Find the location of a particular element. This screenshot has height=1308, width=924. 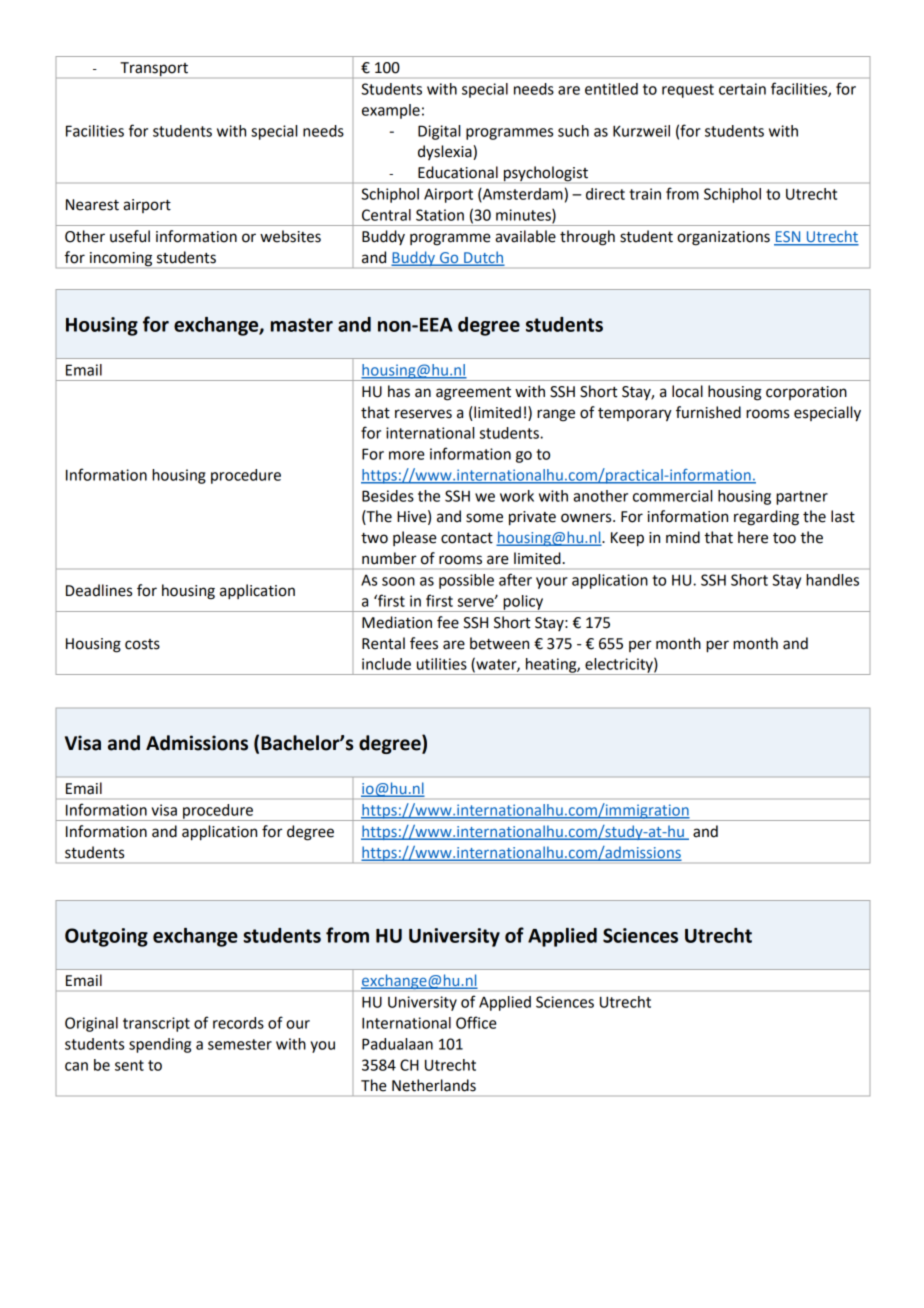

some is located at coordinates (484, 518).
